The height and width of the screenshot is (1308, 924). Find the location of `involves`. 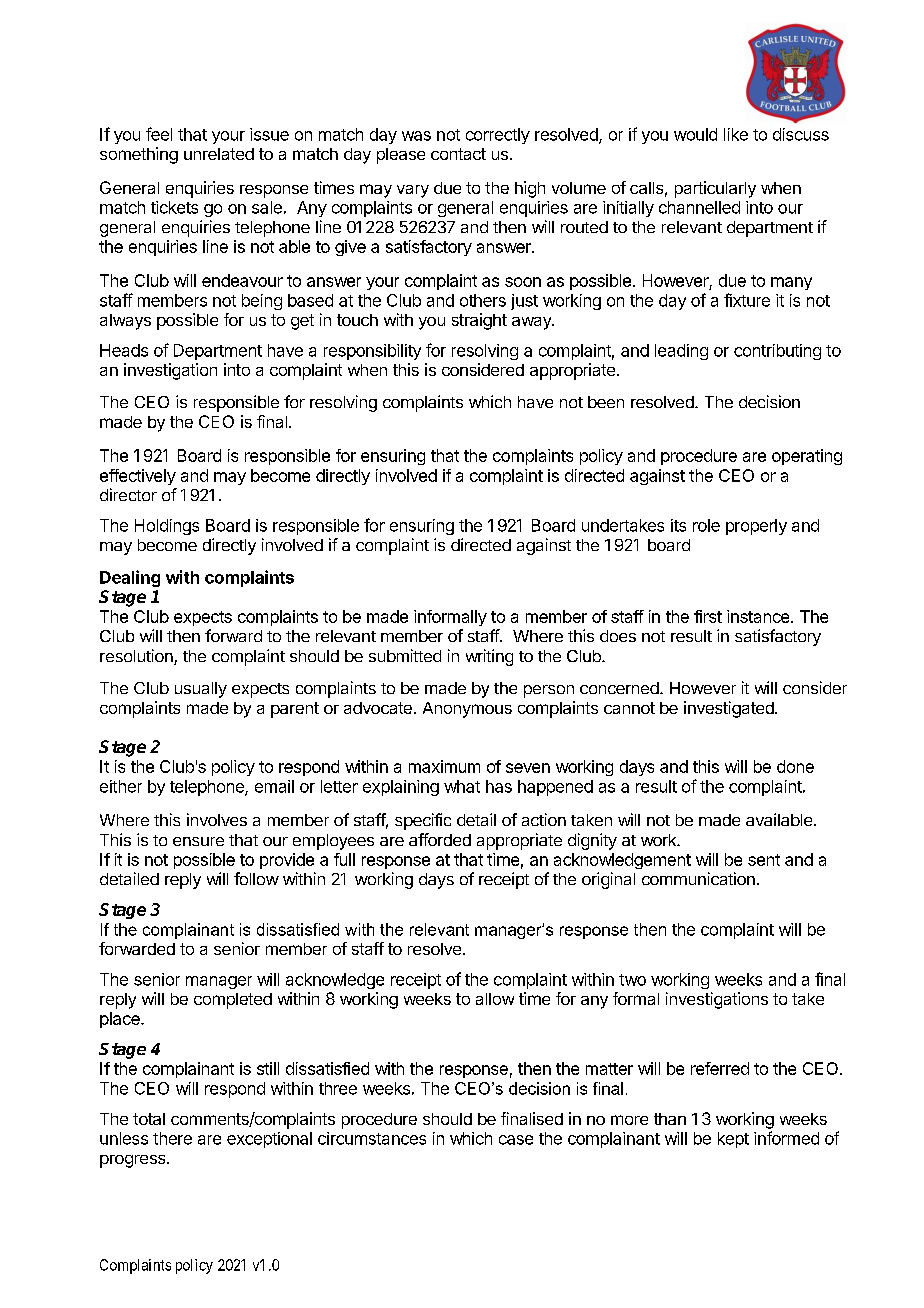

involves is located at coordinates (217, 819).
